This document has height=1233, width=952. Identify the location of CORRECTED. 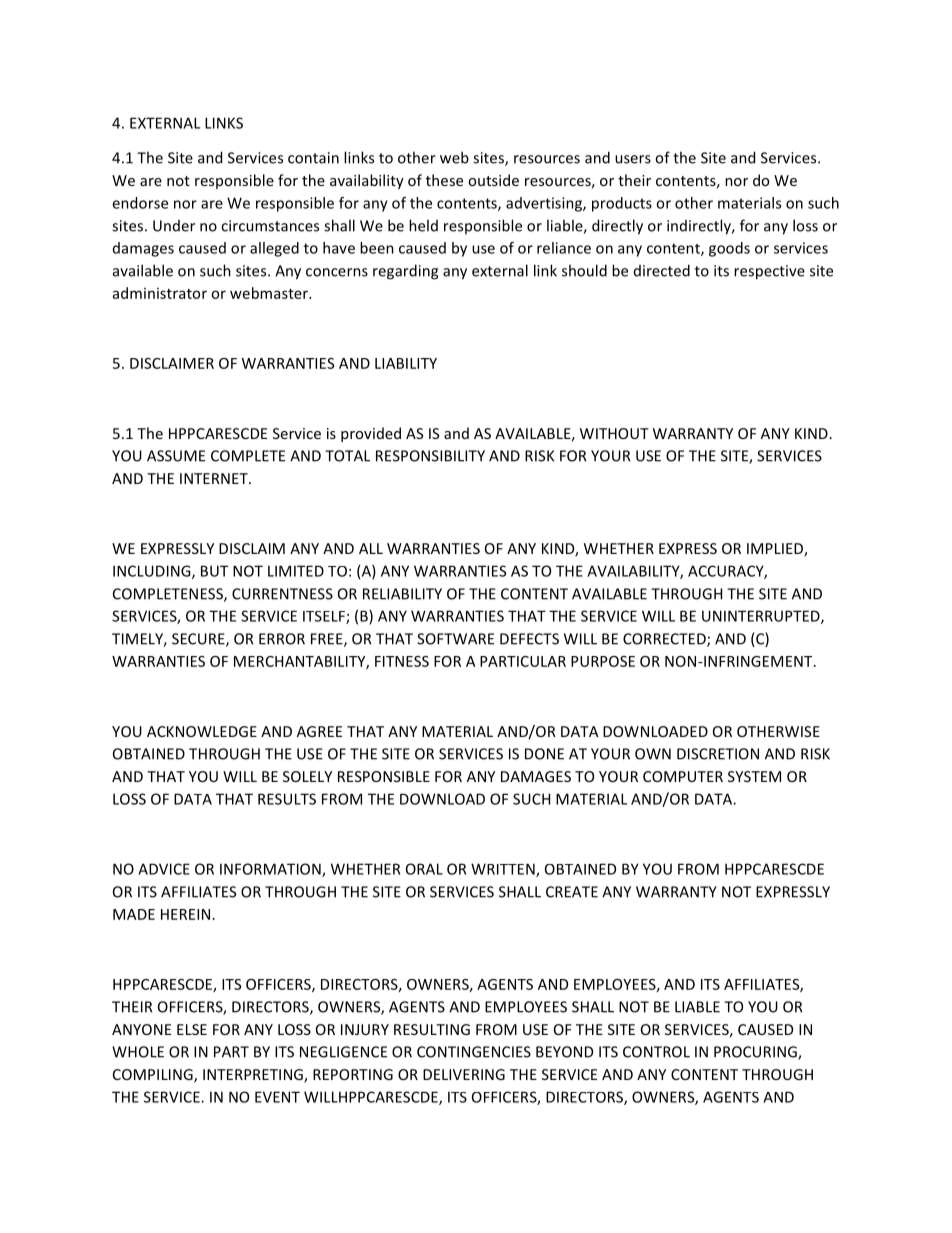
(665, 640).
